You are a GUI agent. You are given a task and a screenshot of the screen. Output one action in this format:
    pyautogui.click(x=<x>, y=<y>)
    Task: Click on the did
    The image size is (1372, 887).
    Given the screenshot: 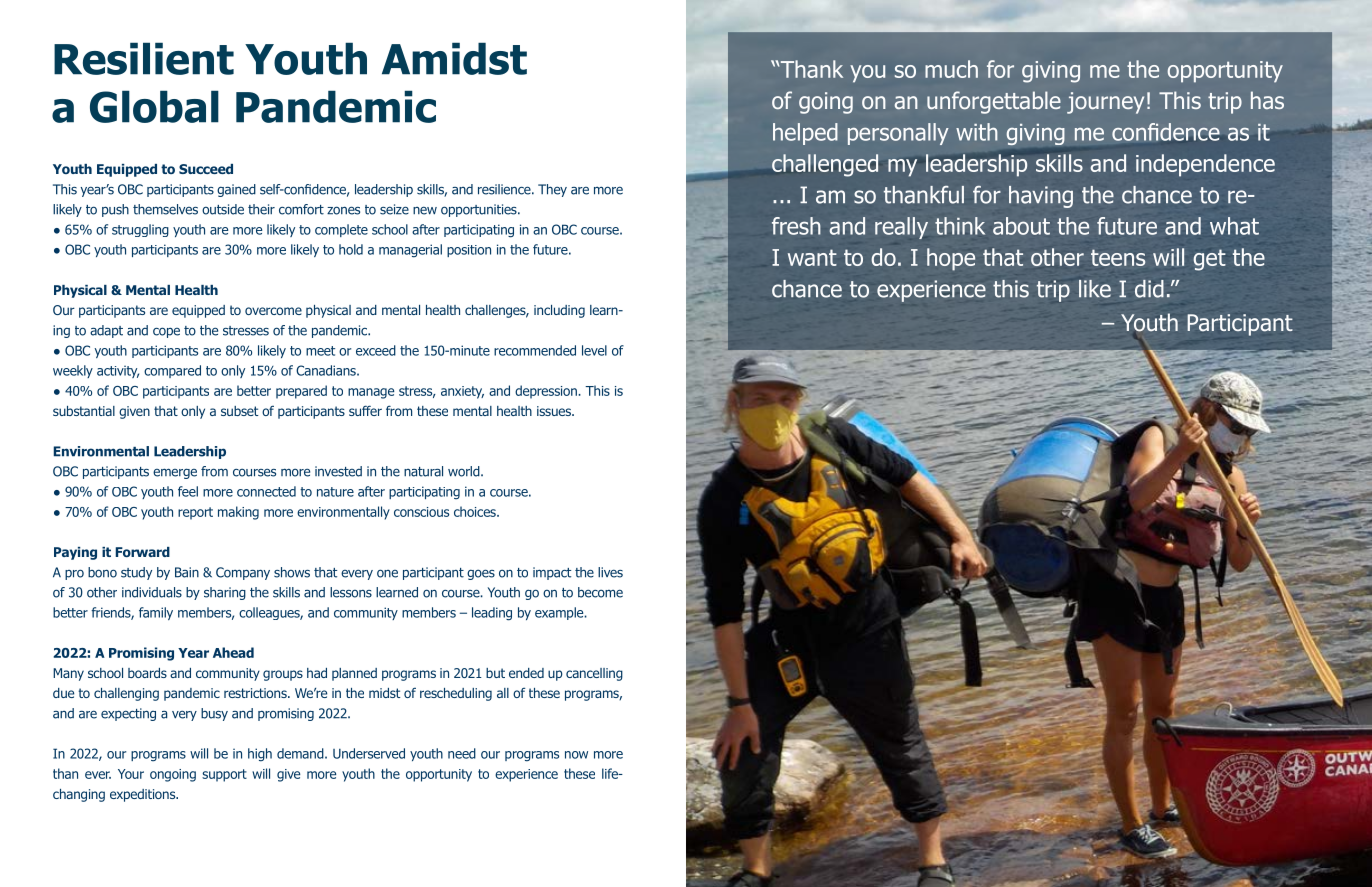 What is the action you would take?
    pyautogui.click(x=1149, y=289)
